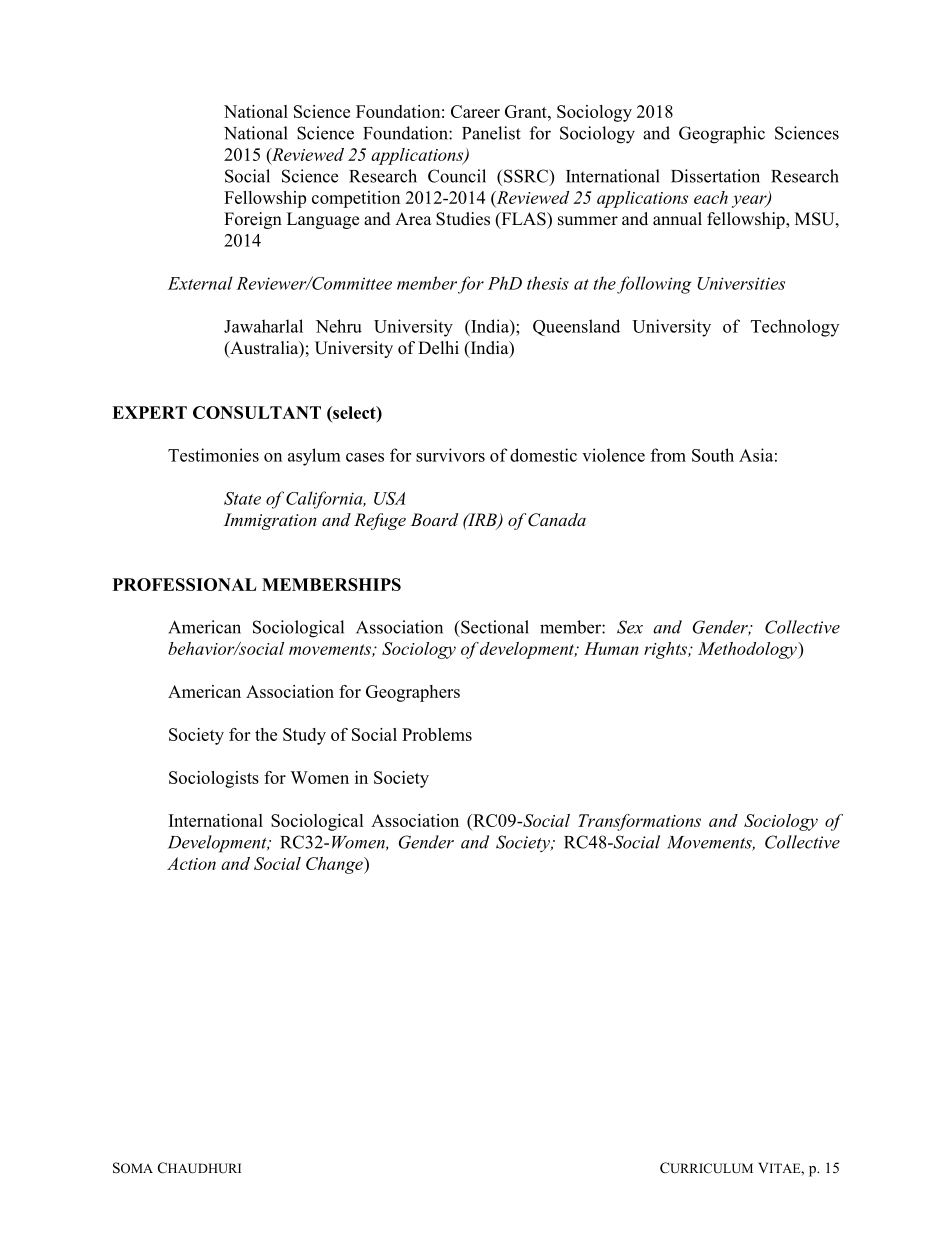 This screenshot has height=1233, width=952. I want to click on Geographic, so click(722, 135).
